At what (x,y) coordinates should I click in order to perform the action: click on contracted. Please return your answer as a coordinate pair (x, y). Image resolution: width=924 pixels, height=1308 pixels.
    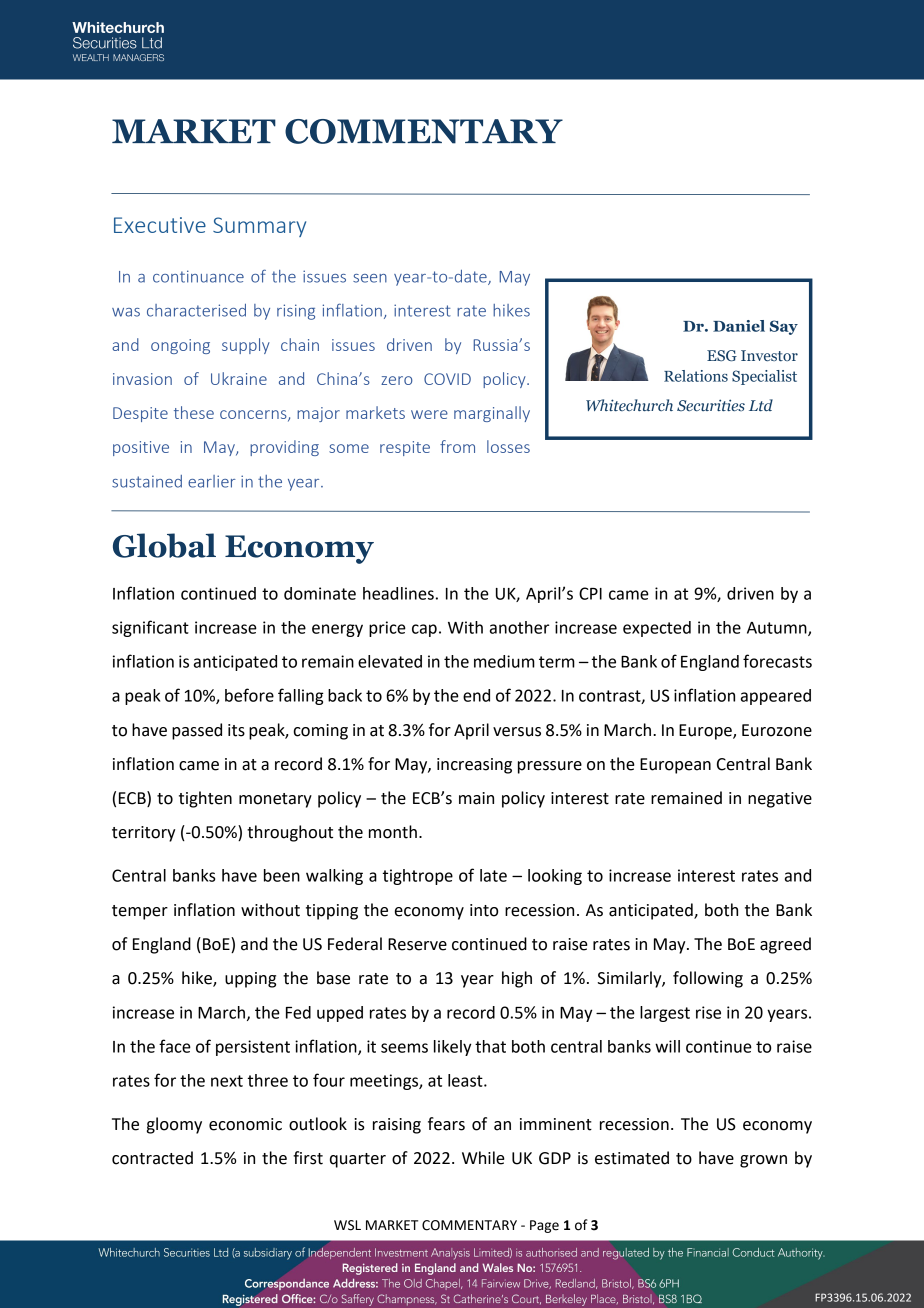
    Looking at the image, I should click on (152, 1158).
